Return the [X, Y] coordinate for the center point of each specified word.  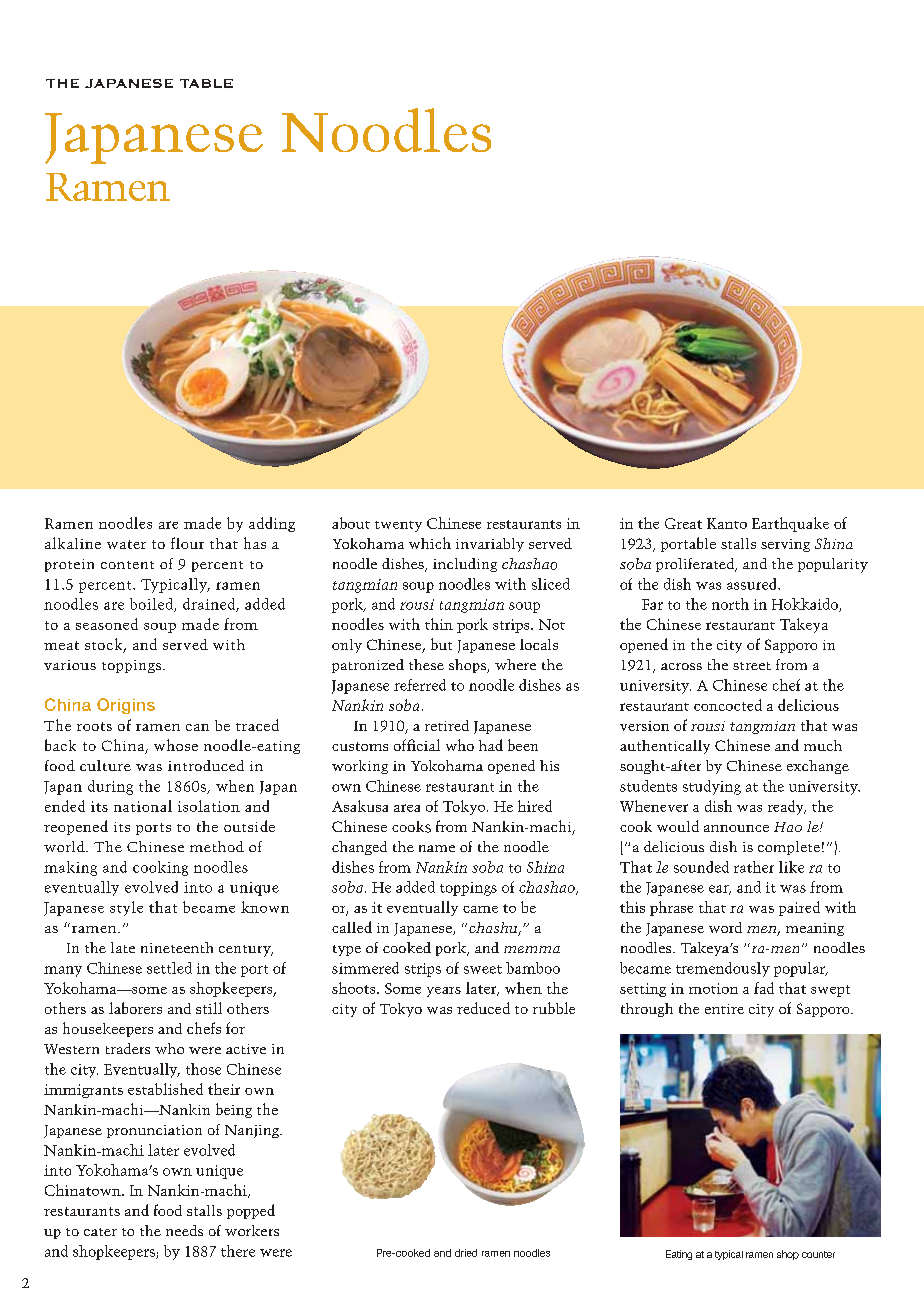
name [437, 848]
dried [466, 1253]
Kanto [727, 523]
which [430, 543]
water [126, 544]
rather [754, 867]
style [126, 908]
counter [818, 1254]
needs [184, 1230]
